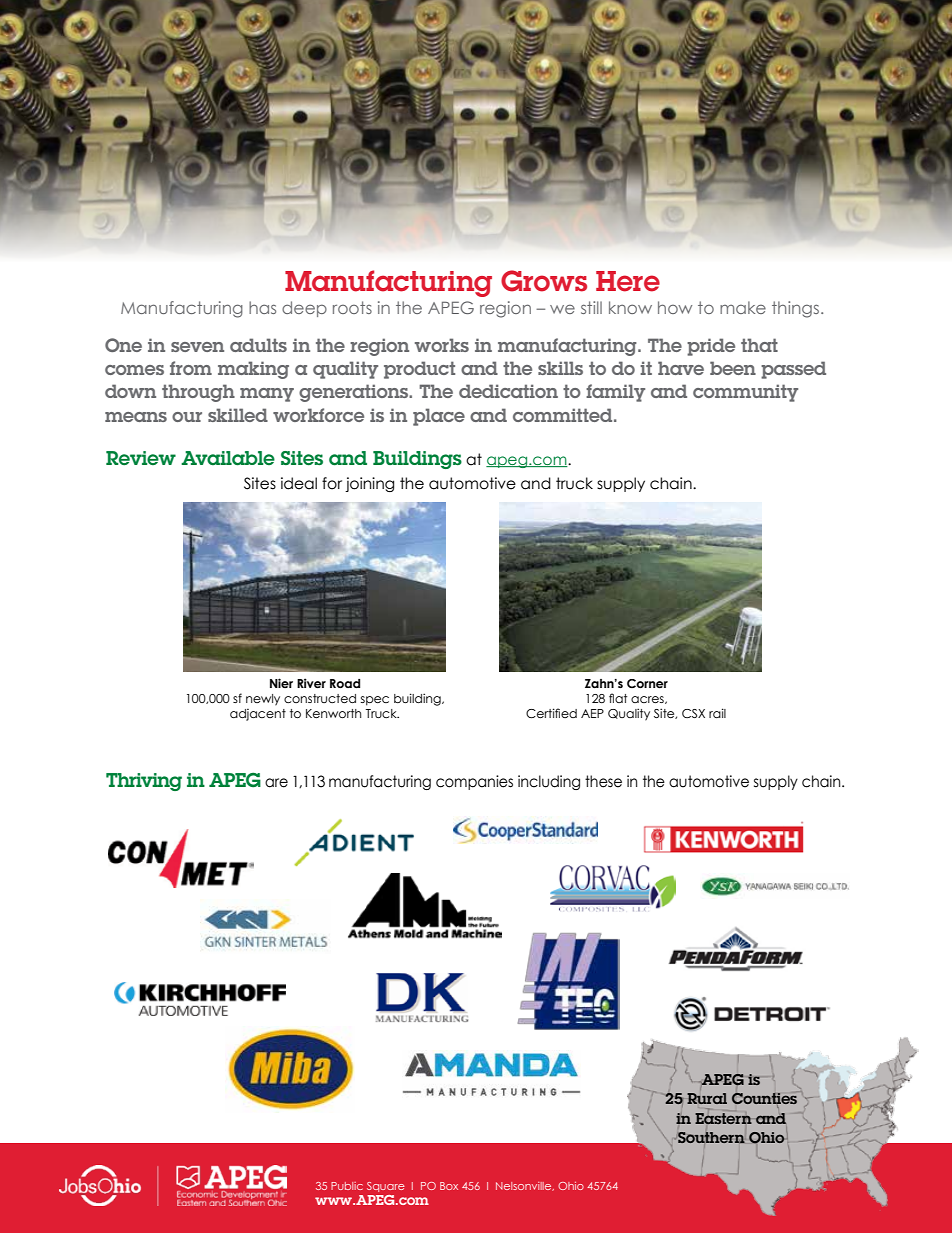 This page has width=952, height=1233. What do you see at coordinates (258, 715) in the page?
I see `adjacent` at bounding box center [258, 715].
